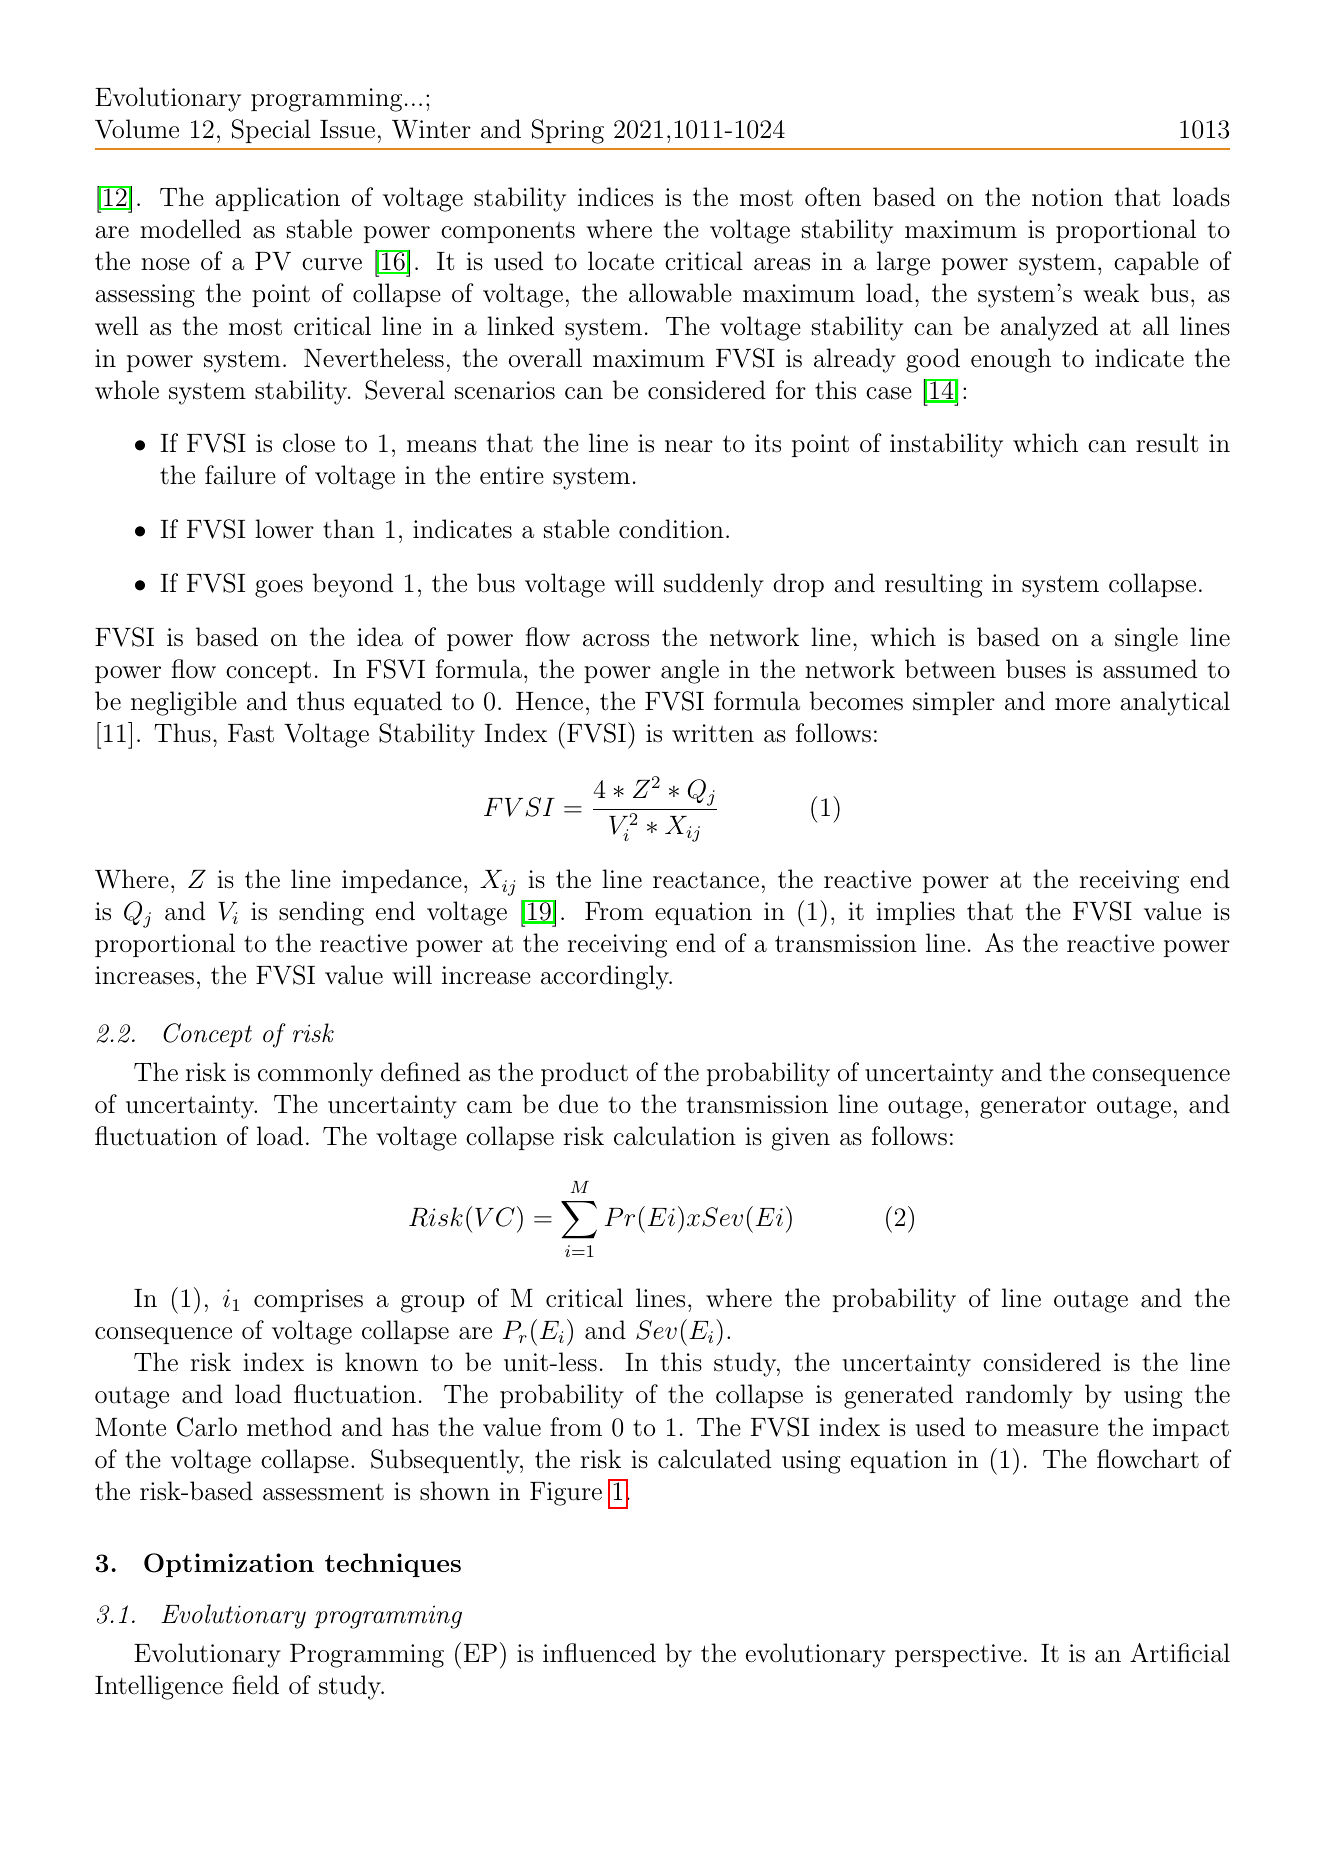  I want to click on sending, so click(321, 913).
